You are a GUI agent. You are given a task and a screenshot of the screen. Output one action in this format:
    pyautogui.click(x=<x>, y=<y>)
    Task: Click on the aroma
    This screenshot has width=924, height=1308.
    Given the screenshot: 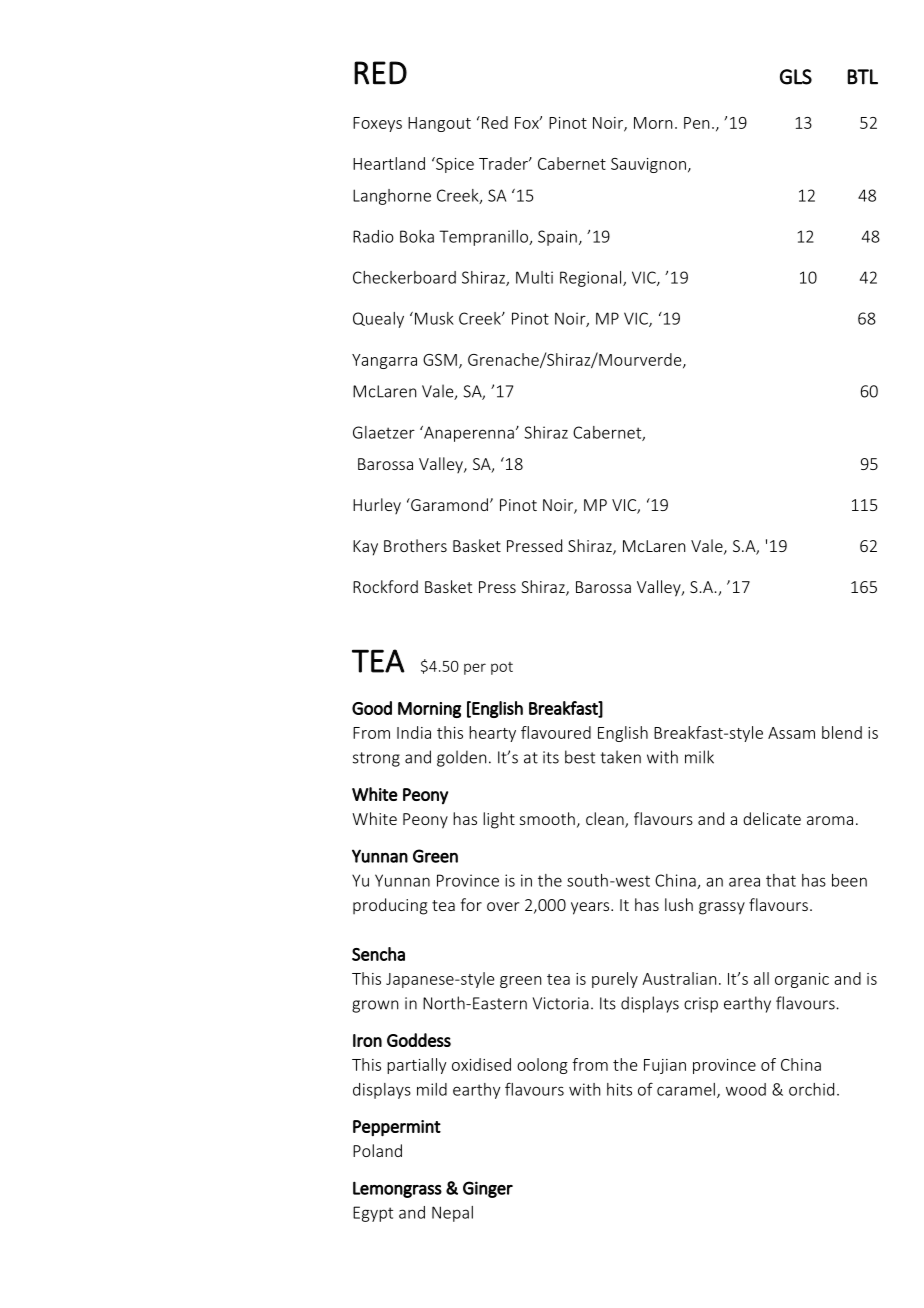 What is the action you would take?
    pyautogui.click(x=830, y=820)
